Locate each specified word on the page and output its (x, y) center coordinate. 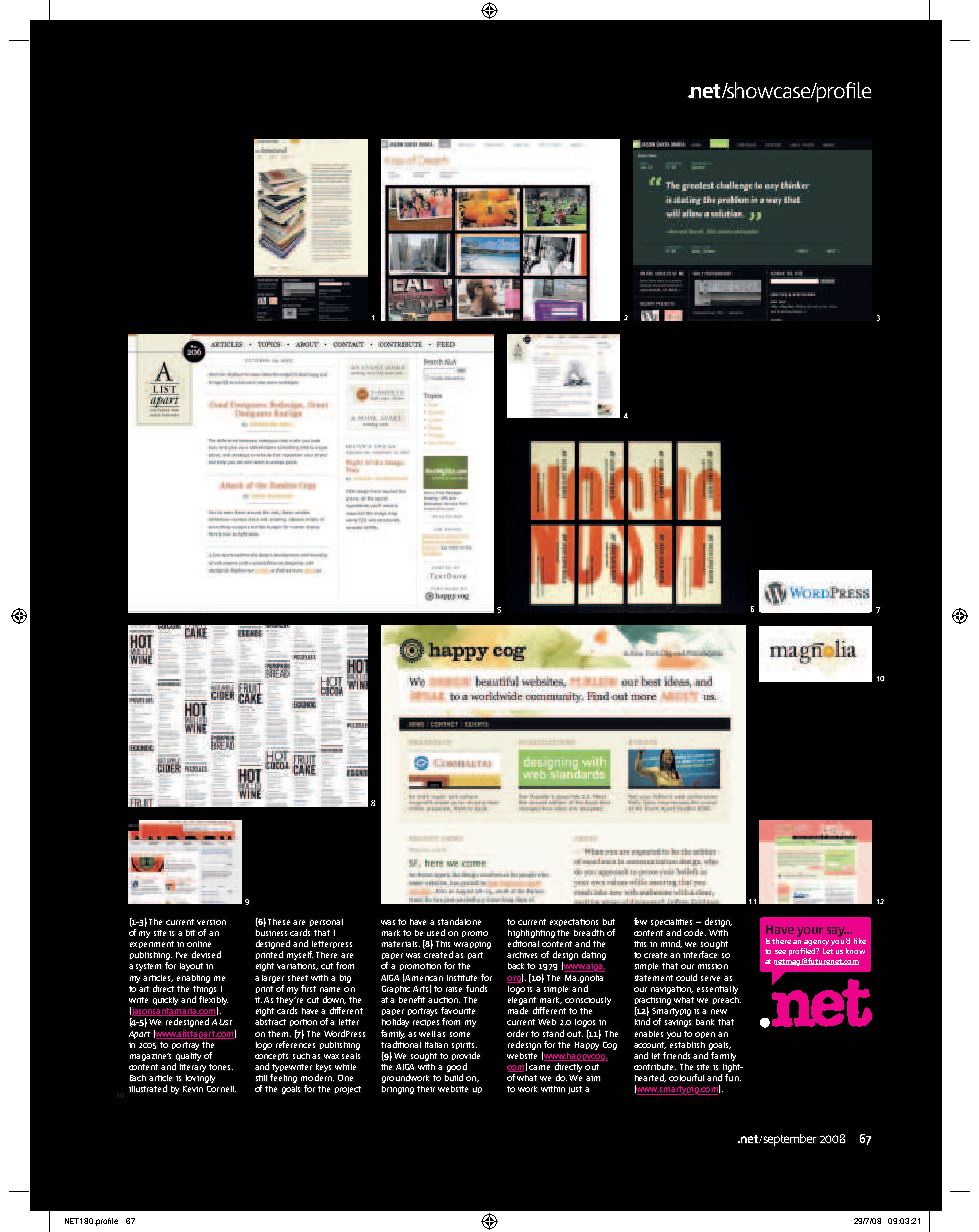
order (517, 1033)
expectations (574, 922)
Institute (462, 978)
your (810, 932)
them (279, 1034)
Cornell (221, 1089)
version (211, 922)
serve (710, 978)
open (705, 1035)
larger (273, 979)
